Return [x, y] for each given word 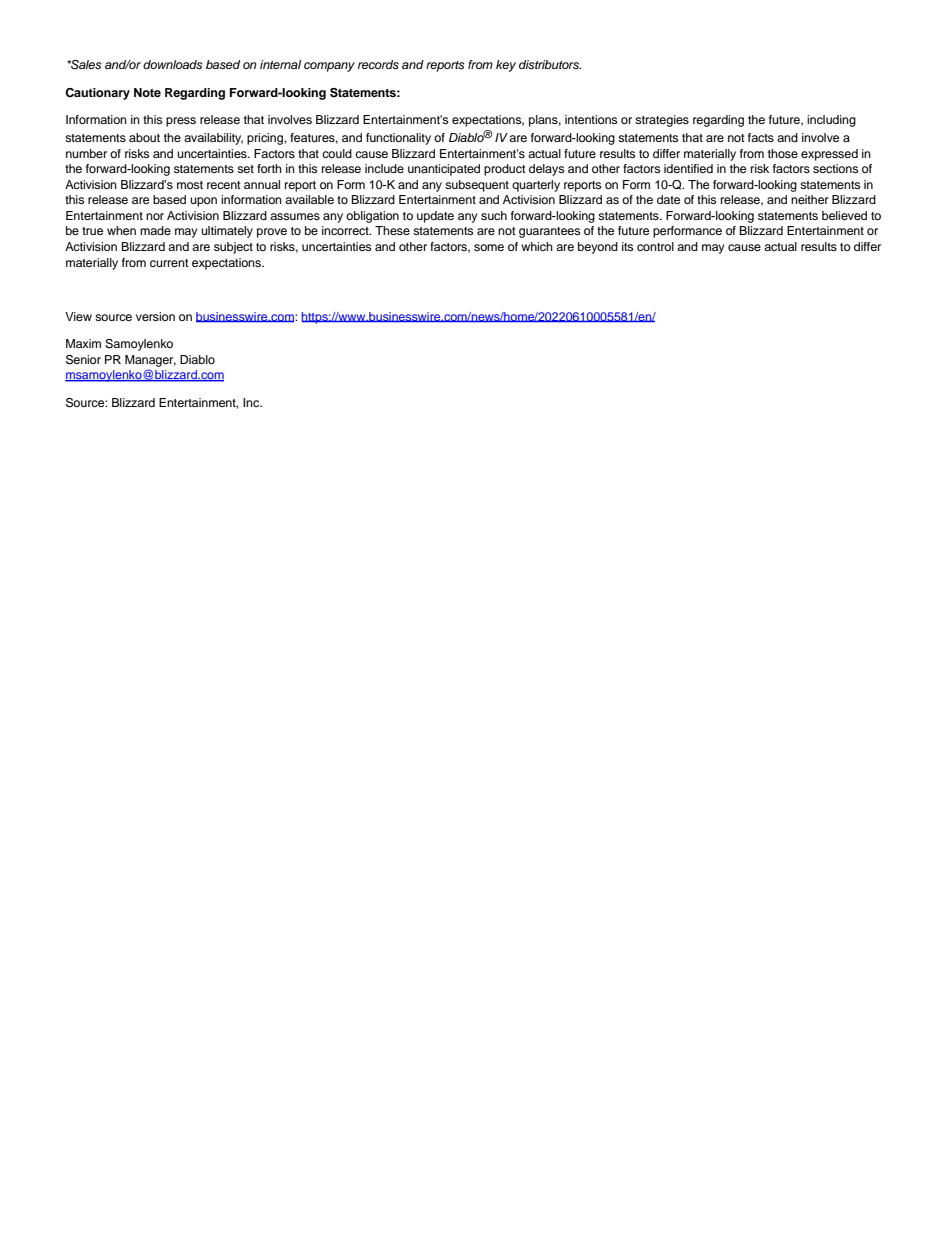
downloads [172, 64]
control [655, 246]
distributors [550, 64]
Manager [150, 361]
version [155, 316]
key [506, 66]
